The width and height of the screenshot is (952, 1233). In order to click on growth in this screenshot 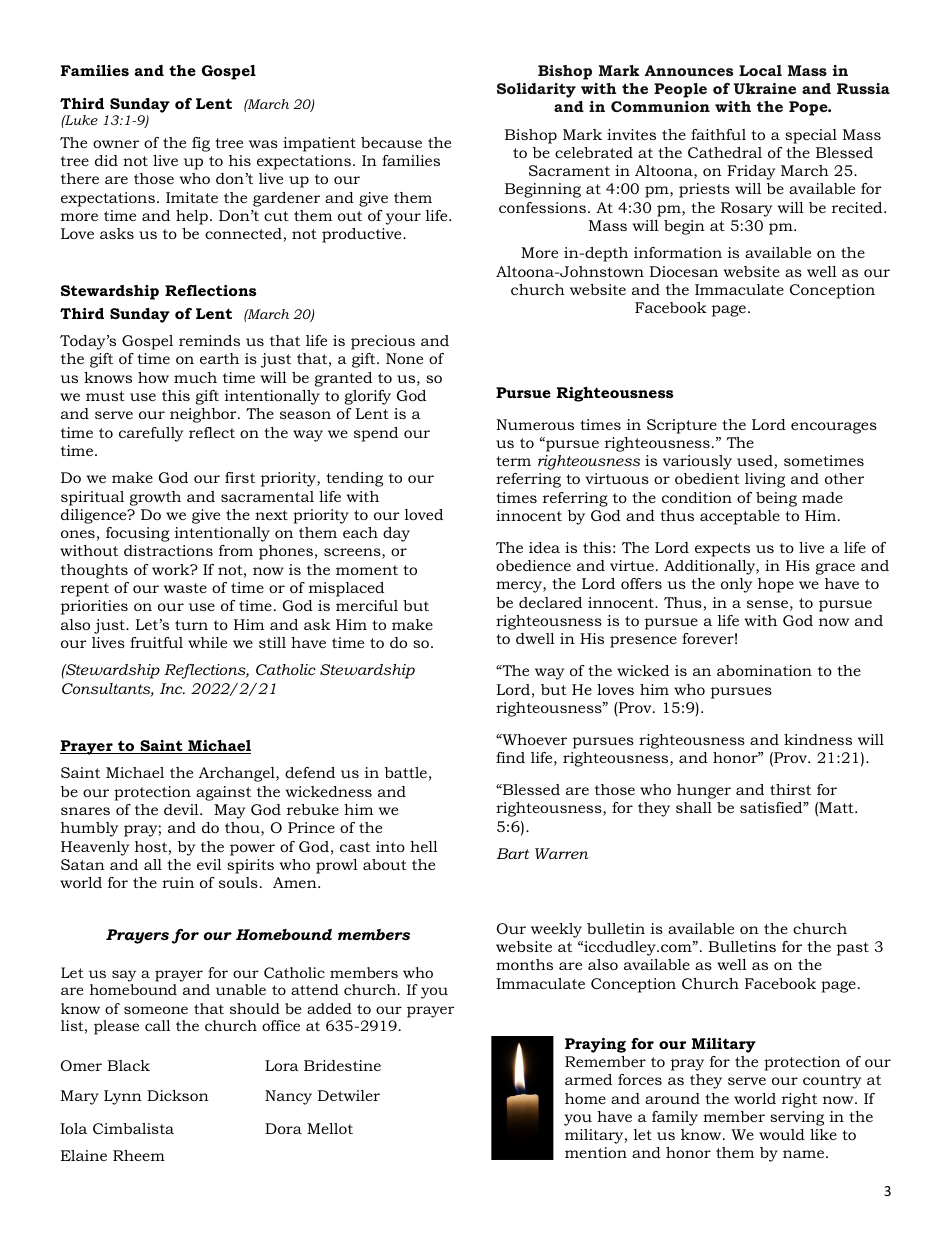, I will do `click(155, 498)`.
